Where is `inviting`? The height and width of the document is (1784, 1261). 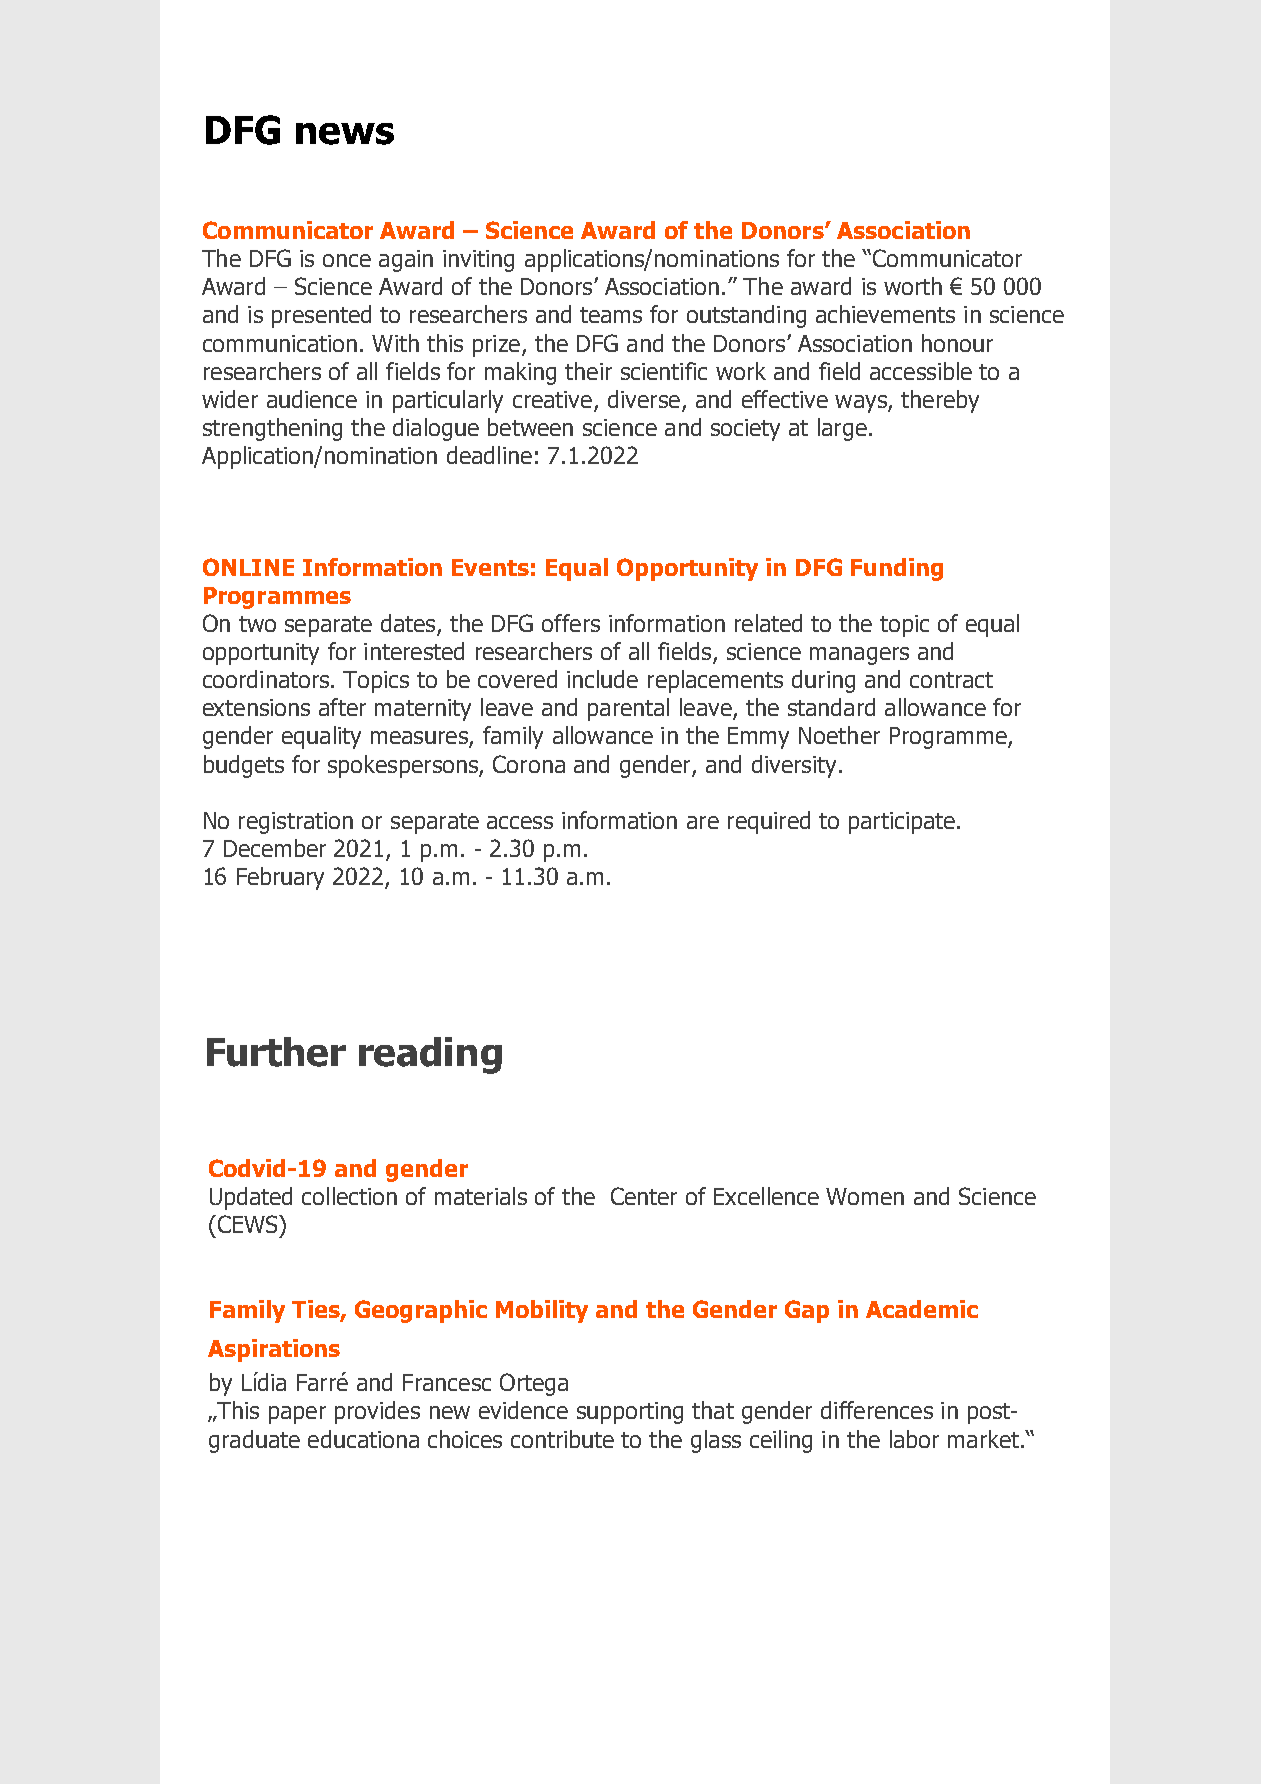 inviting is located at coordinates (478, 261).
